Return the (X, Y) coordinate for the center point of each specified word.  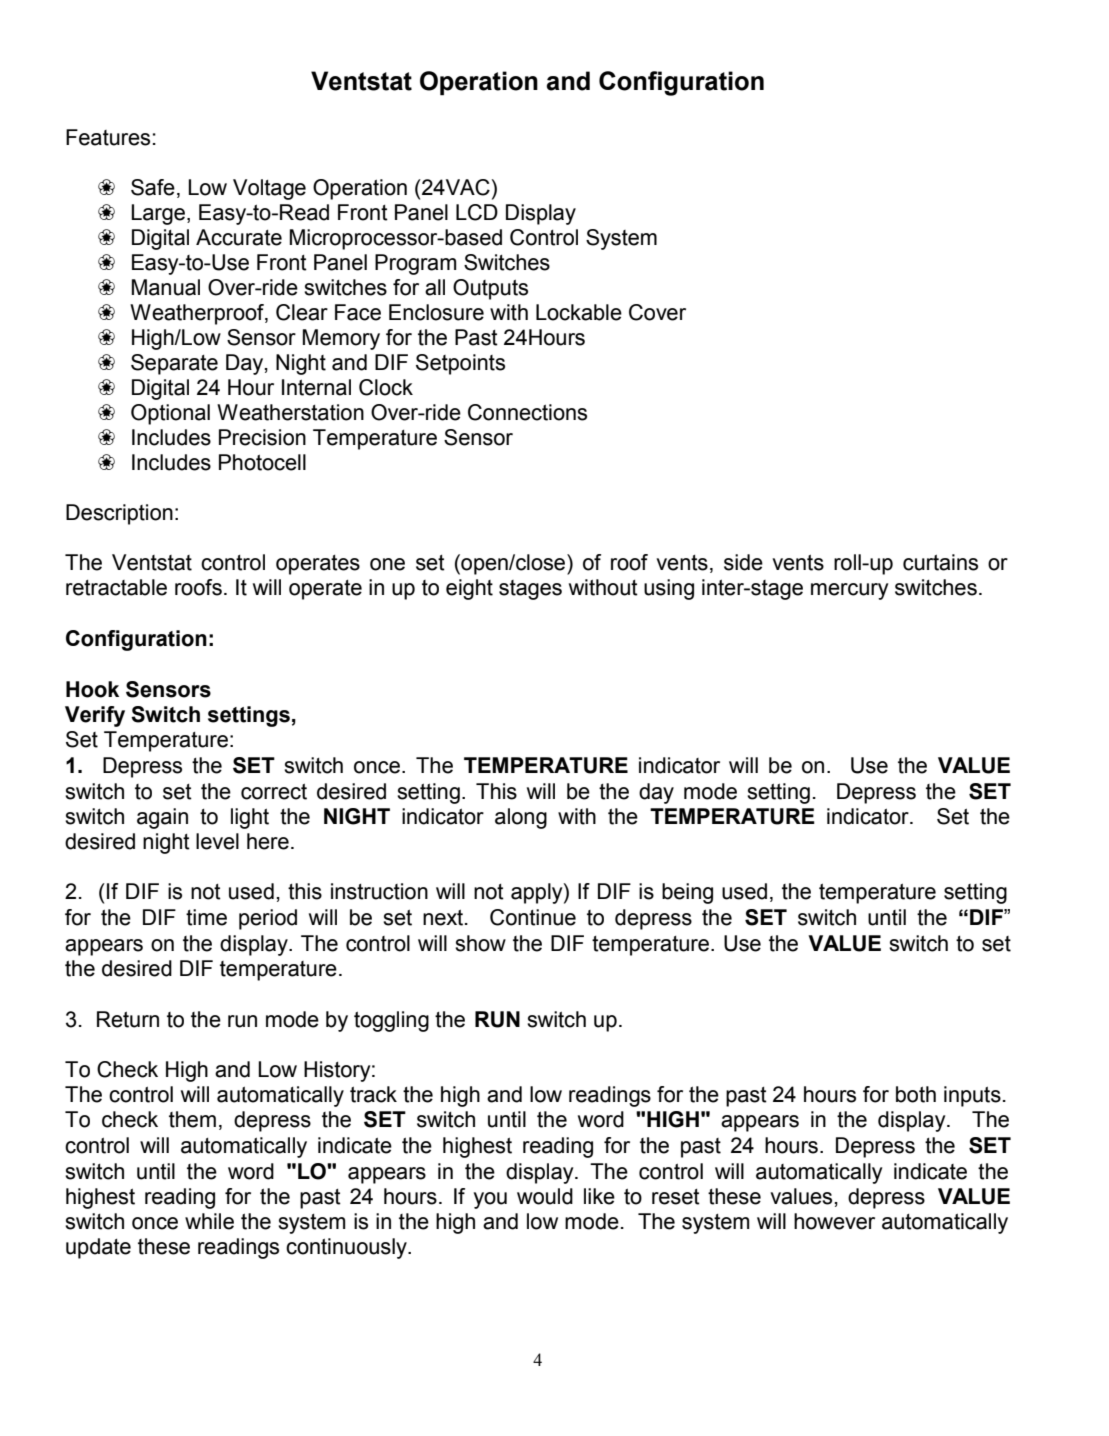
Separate (174, 364)
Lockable (579, 312)
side (743, 562)
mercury (849, 591)
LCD (477, 212)
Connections (527, 412)
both (916, 1094)
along (521, 818)
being (687, 893)
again (162, 818)
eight (469, 589)
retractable (116, 587)
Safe (153, 187)
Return (128, 1019)
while (209, 1221)
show (480, 943)
